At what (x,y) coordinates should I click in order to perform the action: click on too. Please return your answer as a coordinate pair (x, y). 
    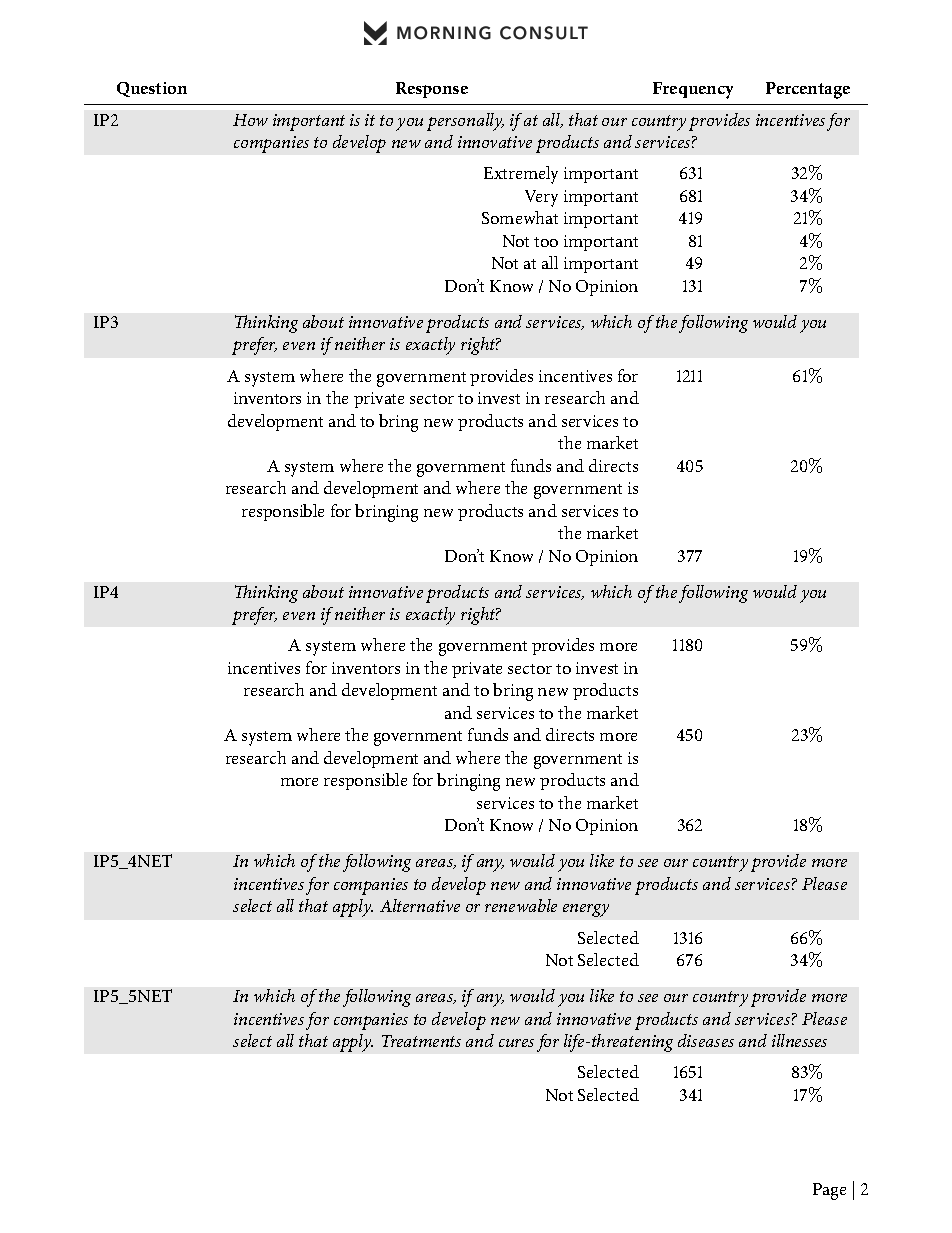
    Looking at the image, I should click on (546, 242).
